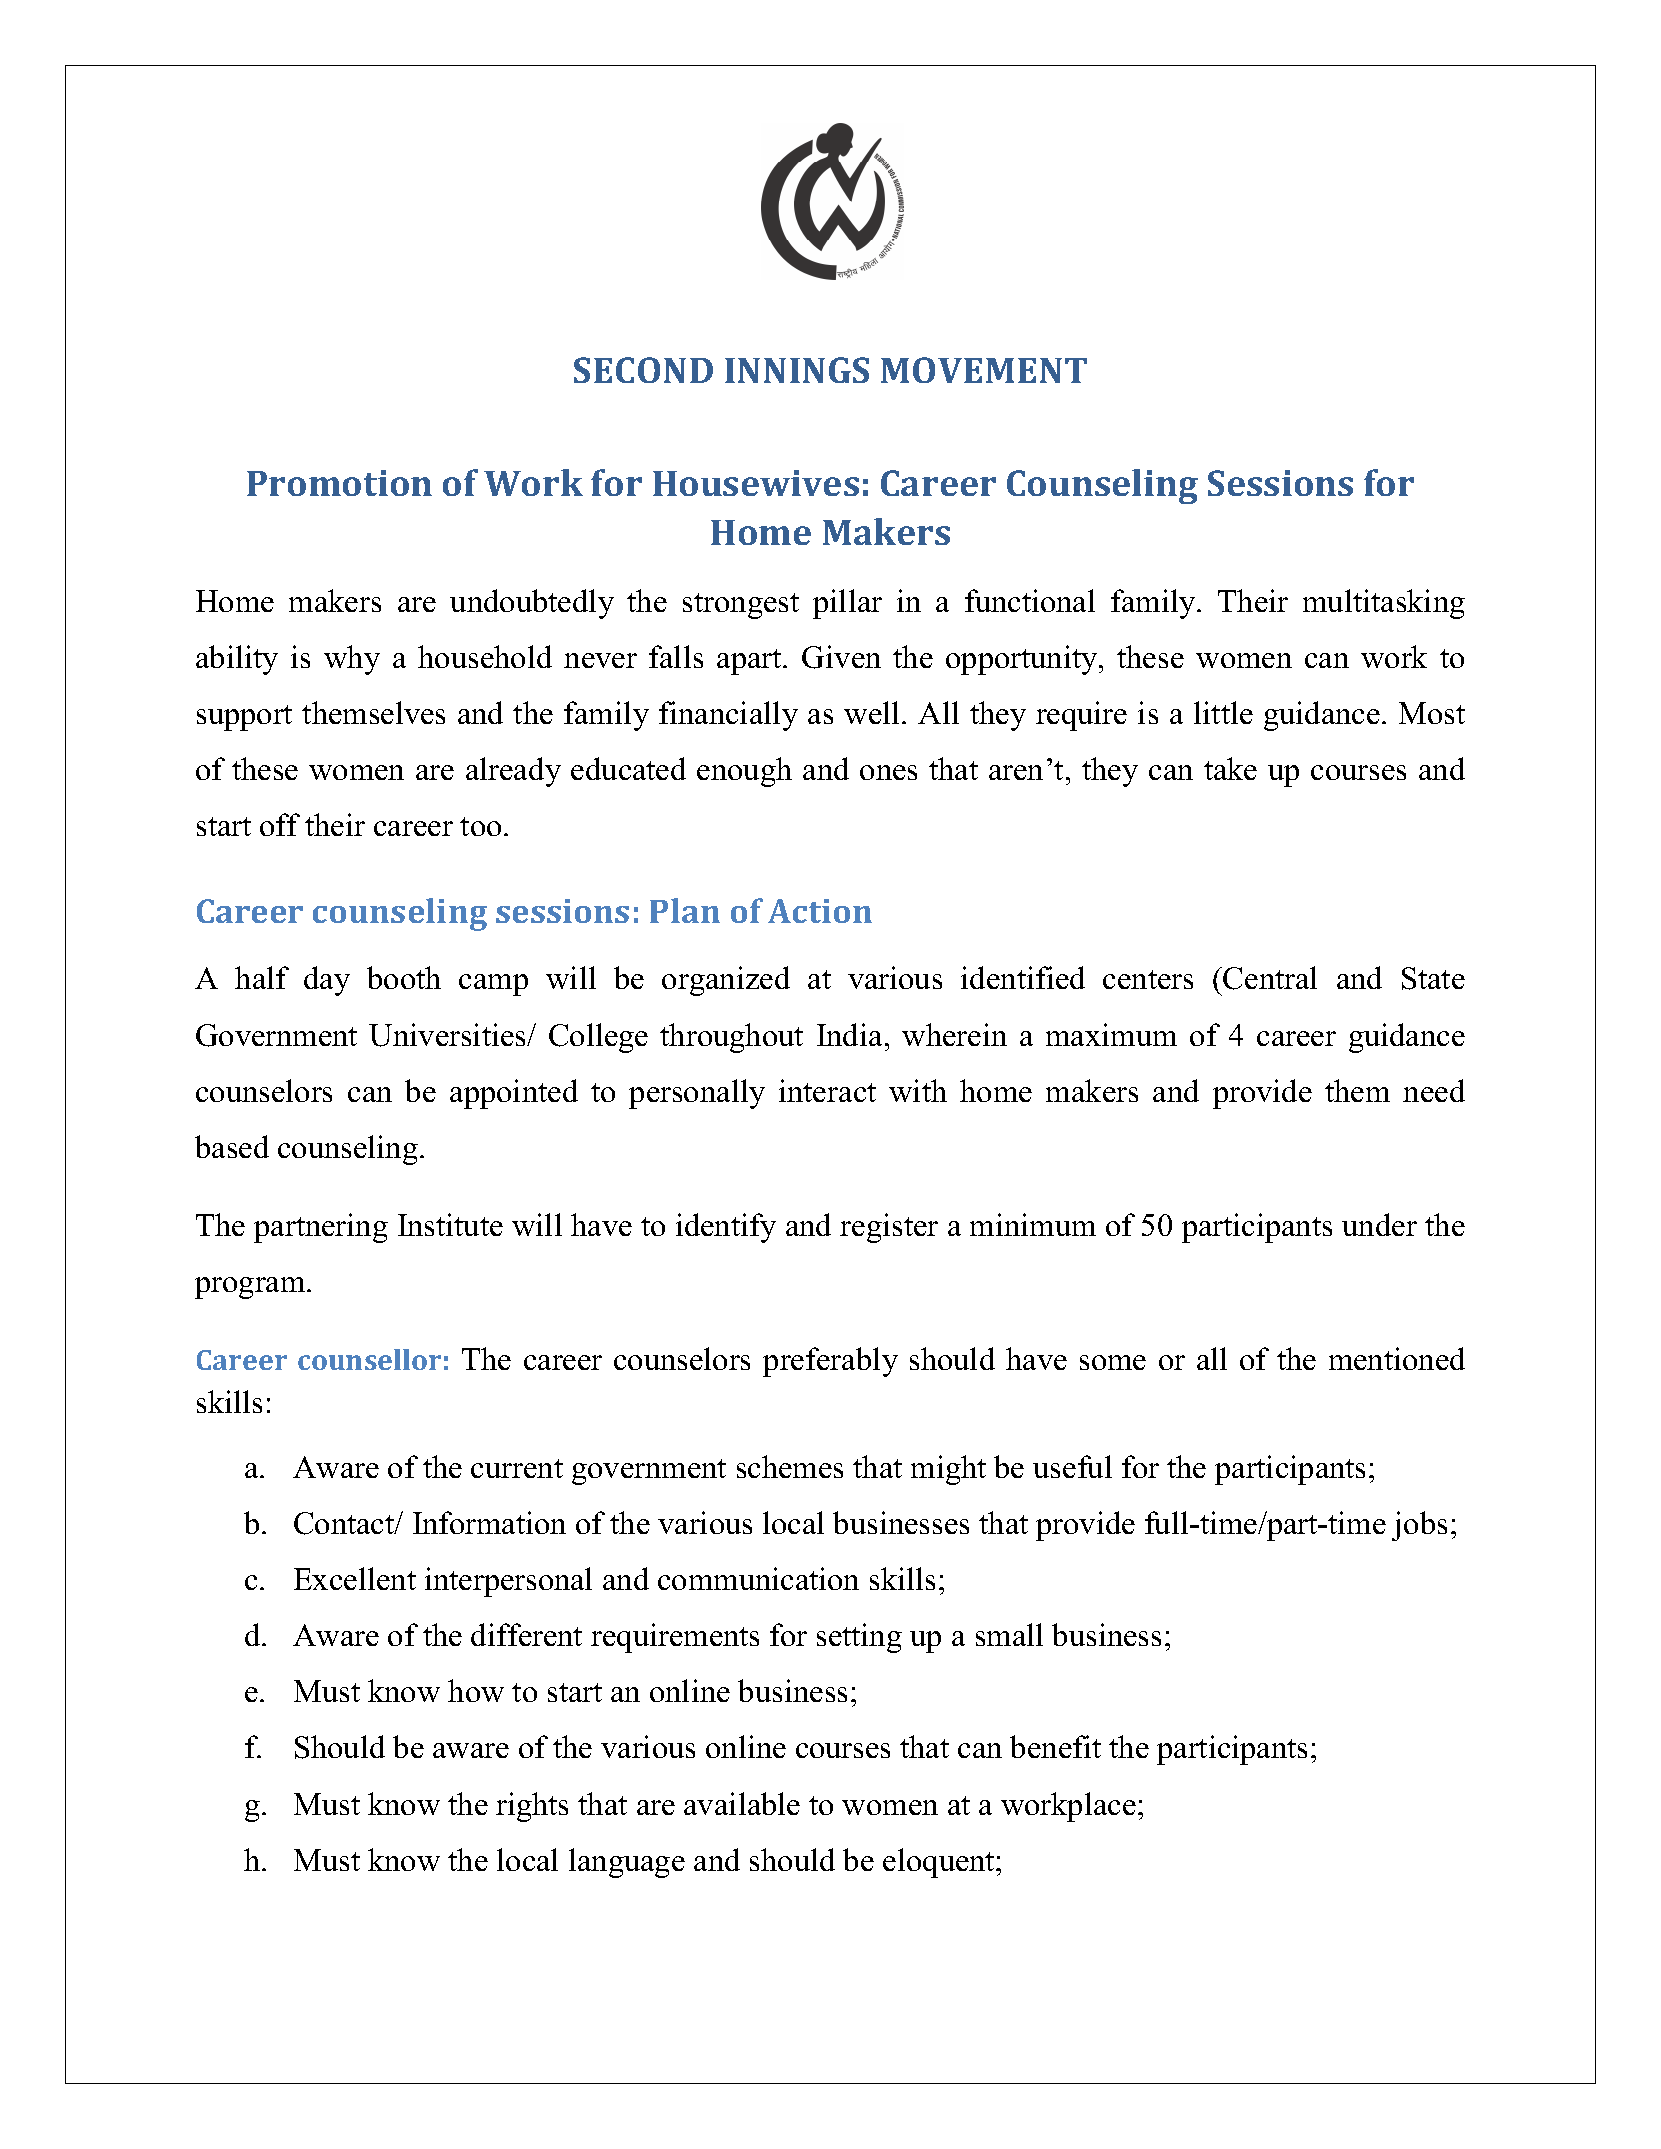 Image resolution: width=1661 pixels, height=2149 pixels. What do you see at coordinates (514, 1094) in the image?
I see `appointed` at bounding box center [514, 1094].
